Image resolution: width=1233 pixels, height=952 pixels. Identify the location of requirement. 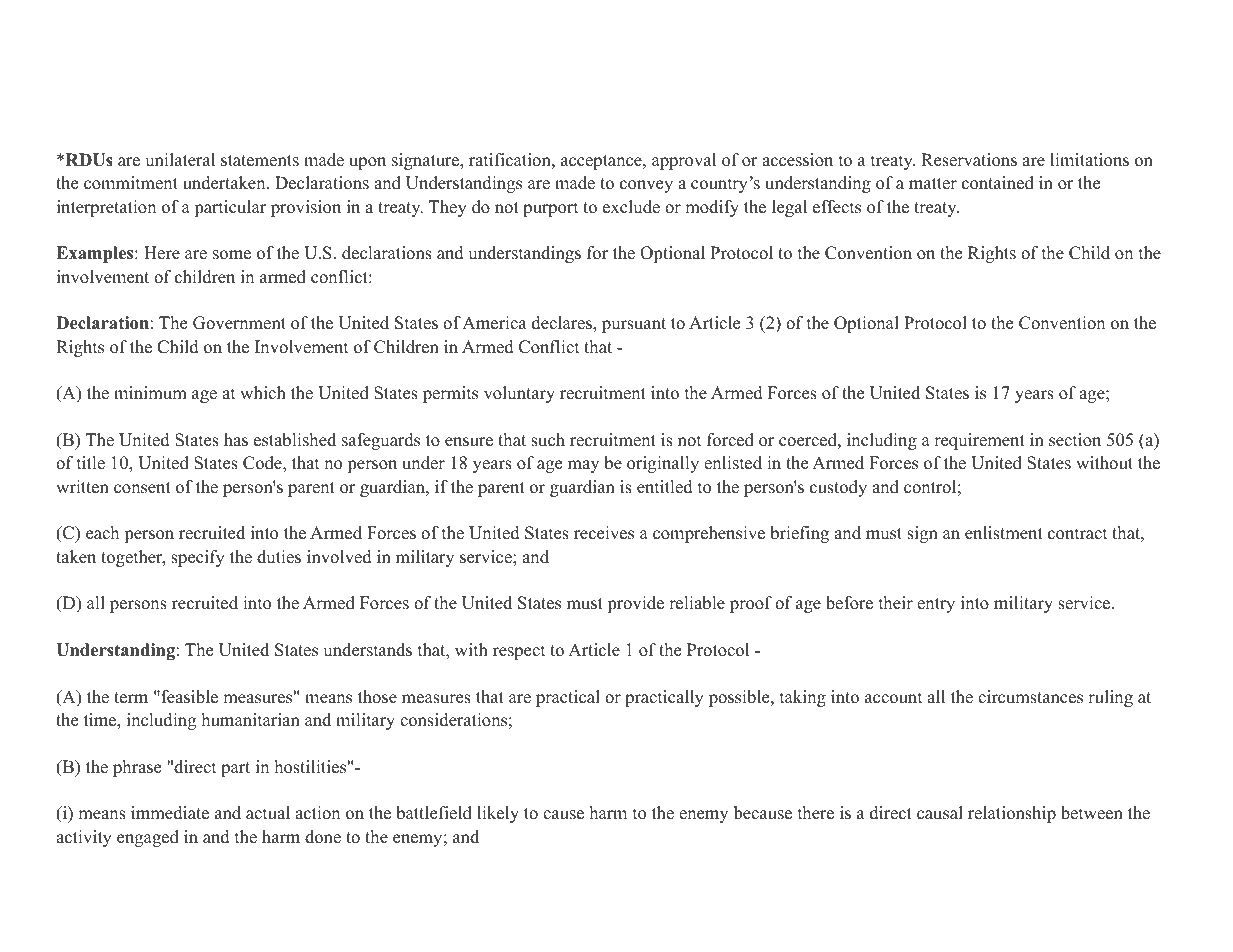
(979, 441).
